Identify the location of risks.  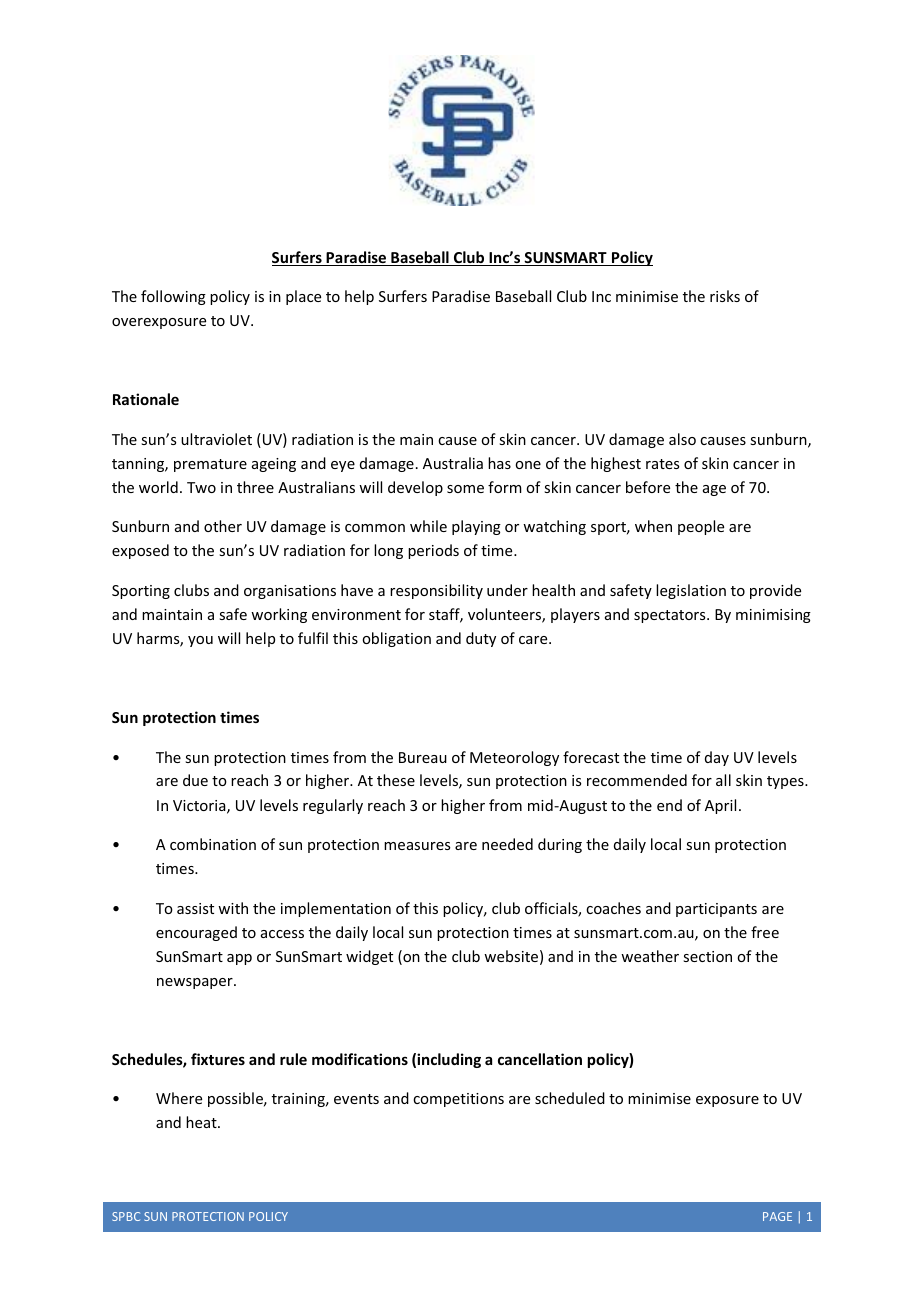
(725, 296).
